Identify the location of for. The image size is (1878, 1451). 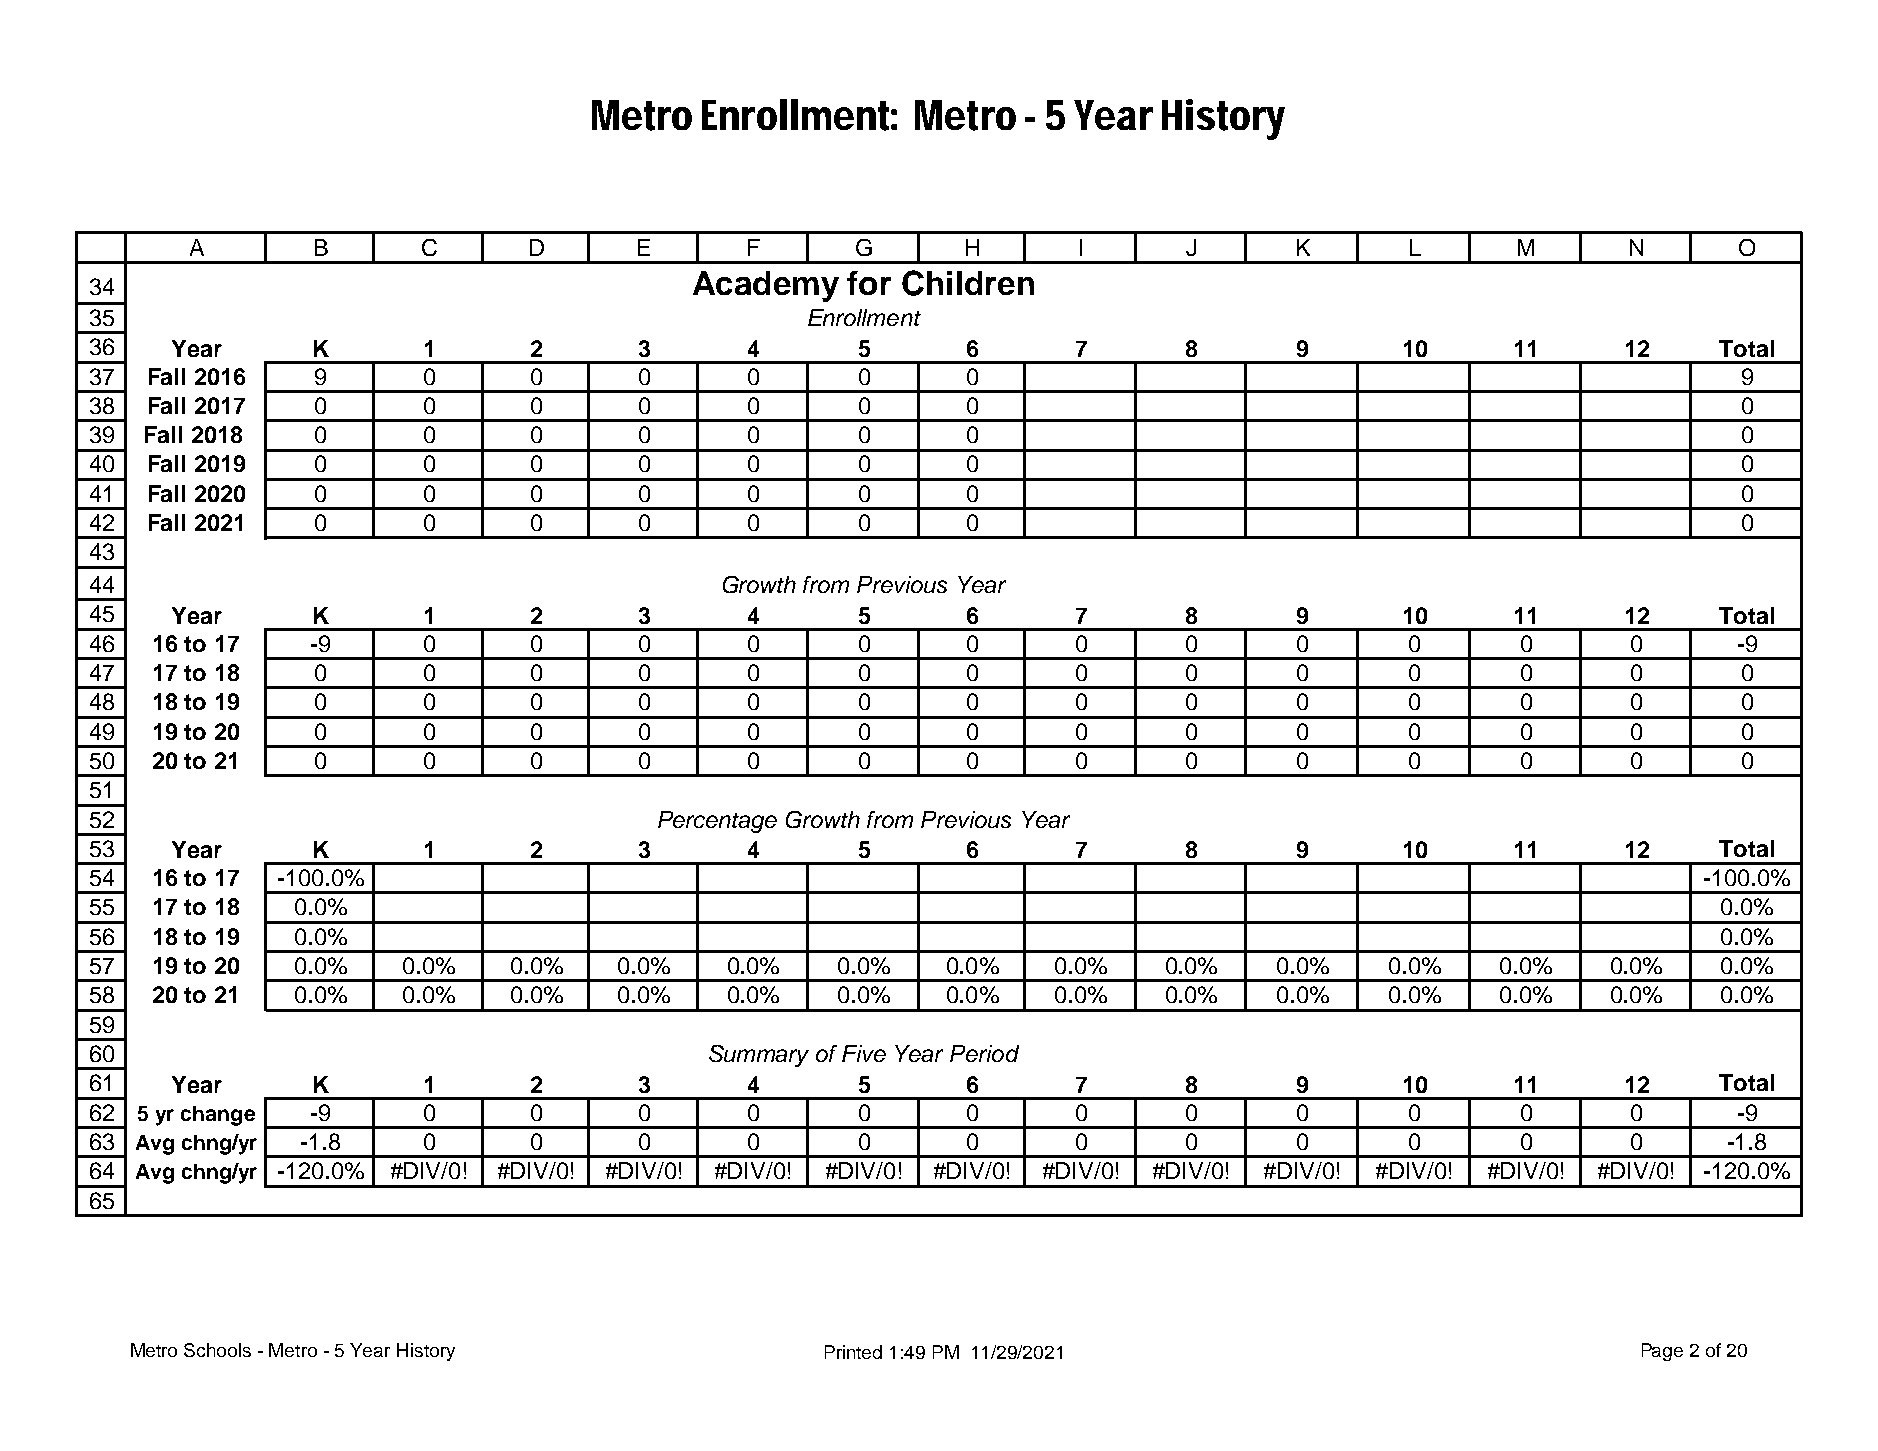
(869, 283).
